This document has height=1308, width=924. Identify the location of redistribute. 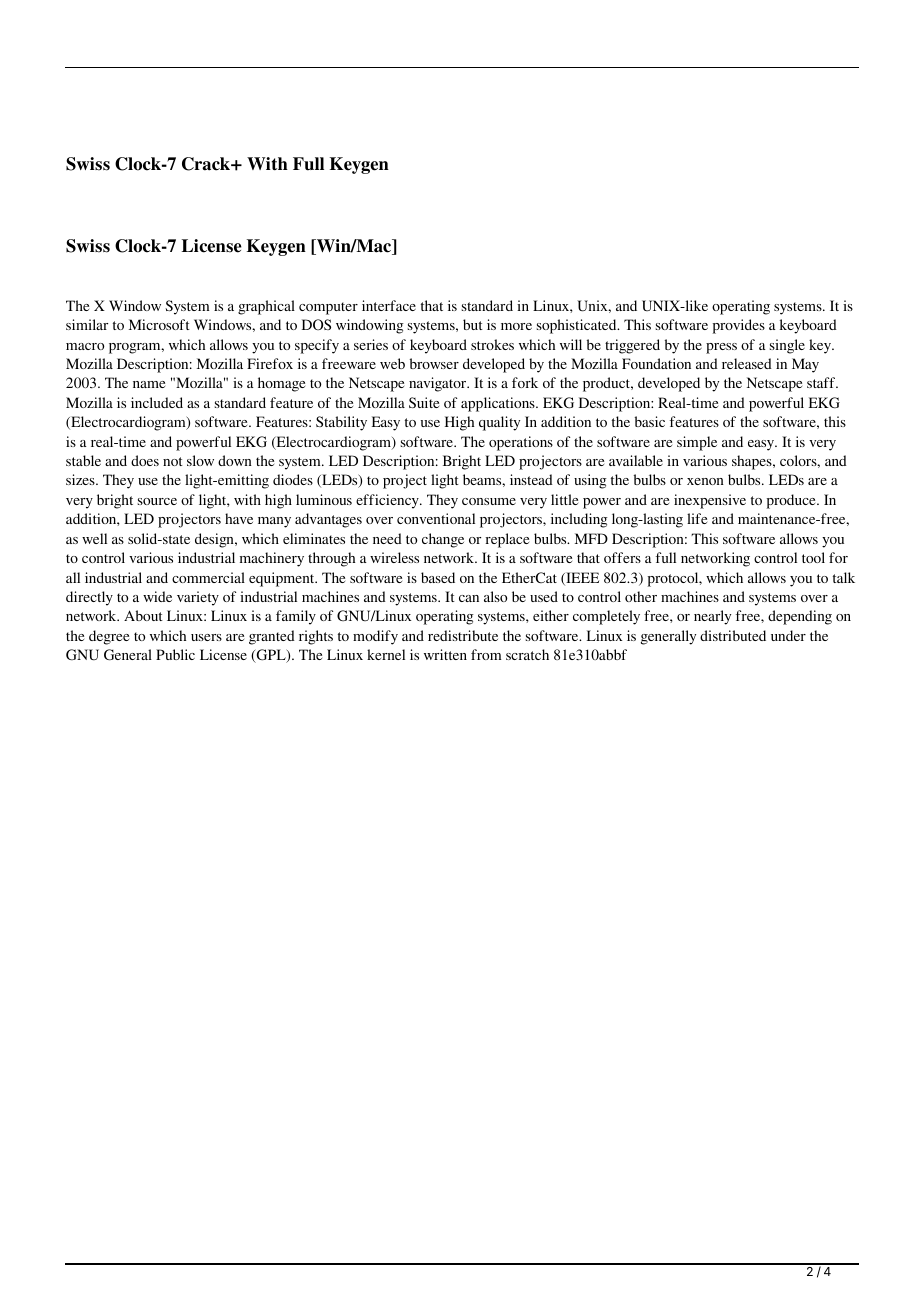
(463, 635).
